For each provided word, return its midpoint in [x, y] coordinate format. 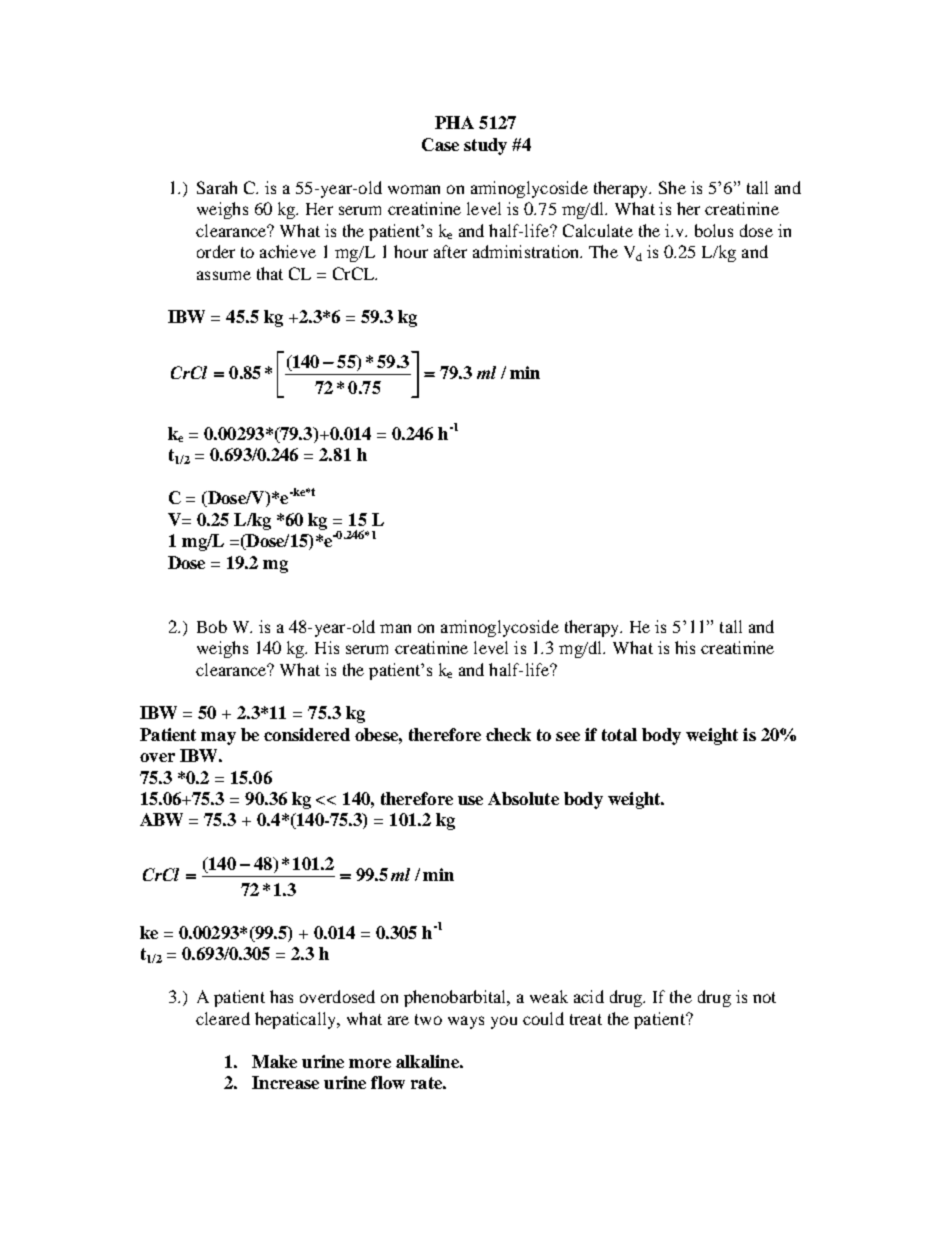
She [672, 187]
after [450, 251]
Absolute [523, 798]
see [568, 736]
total [619, 734]
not [764, 997]
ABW [161, 819]
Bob [212, 626]
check [508, 734]
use [470, 800]
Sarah [217, 187]
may [218, 738]
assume [224, 275]
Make [274, 1061]
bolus [714, 230]
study [485, 146]
